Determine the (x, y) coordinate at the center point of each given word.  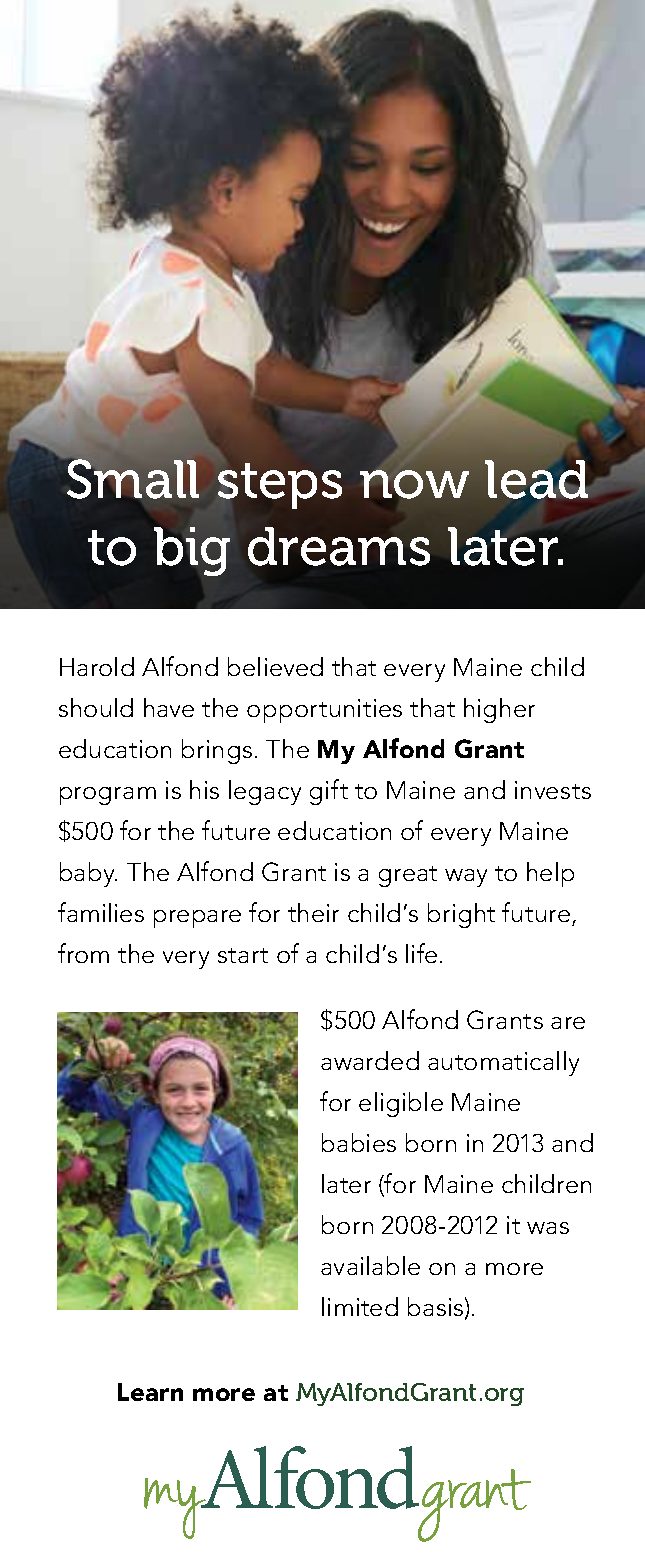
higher (499, 710)
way (466, 878)
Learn (150, 1392)
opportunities (324, 711)
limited (360, 1306)
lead (536, 479)
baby (88, 874)
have (169, 707)
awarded (370, 1060)
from (83, 953)
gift (329, 792)
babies (359, 1142)
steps (280, 486)
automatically (503, 1063)
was (548, 1228)
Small (133, 480)
